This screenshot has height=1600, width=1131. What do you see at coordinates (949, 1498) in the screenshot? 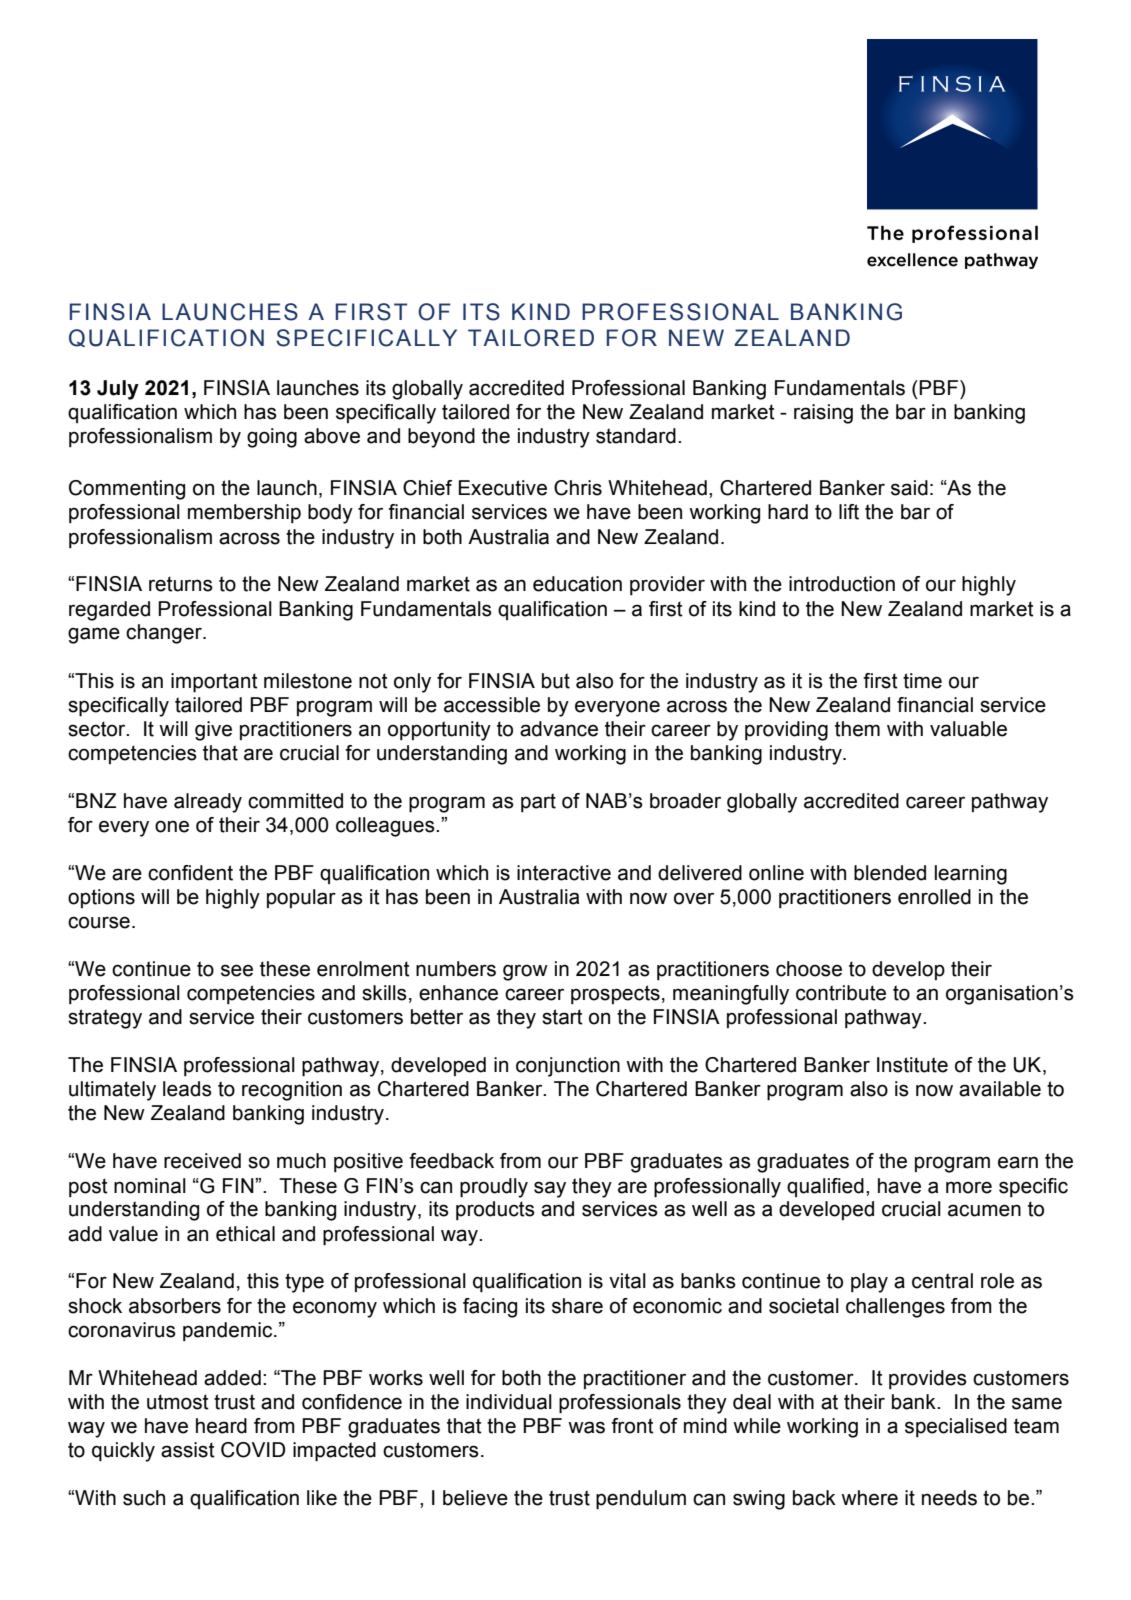
I see `needs` at bounding box center [949, 1498].
